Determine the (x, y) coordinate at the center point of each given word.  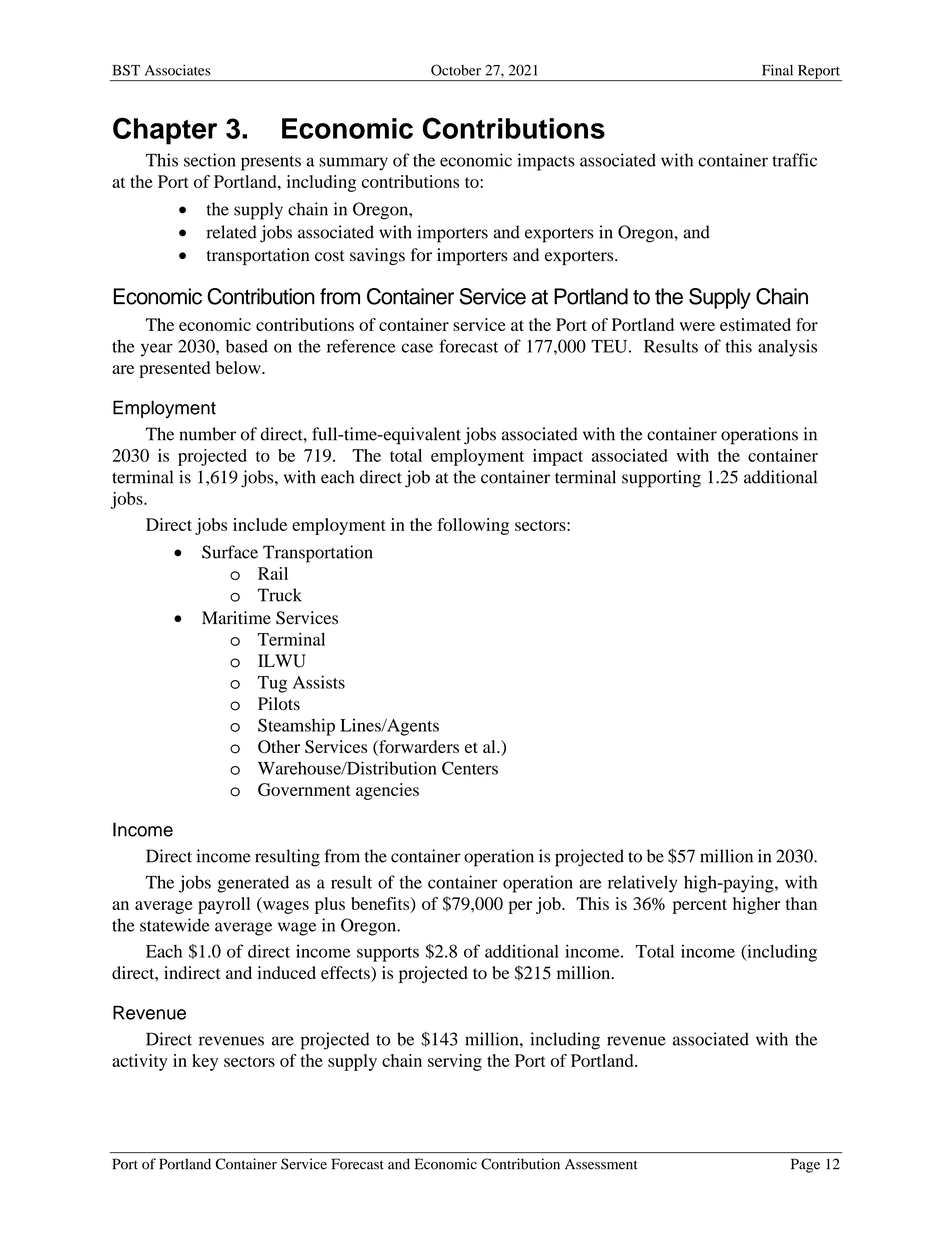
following (473, 526)
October (456, 70)
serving (455, 1062)
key (205, 1062)
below (239, 367)
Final (777, 70)
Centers (470, 768)
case (417, 348)
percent (700, 906)
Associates (178, 70)
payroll (224, 905)
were (697, 326)
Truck (280, 595)
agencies (387, 791)
